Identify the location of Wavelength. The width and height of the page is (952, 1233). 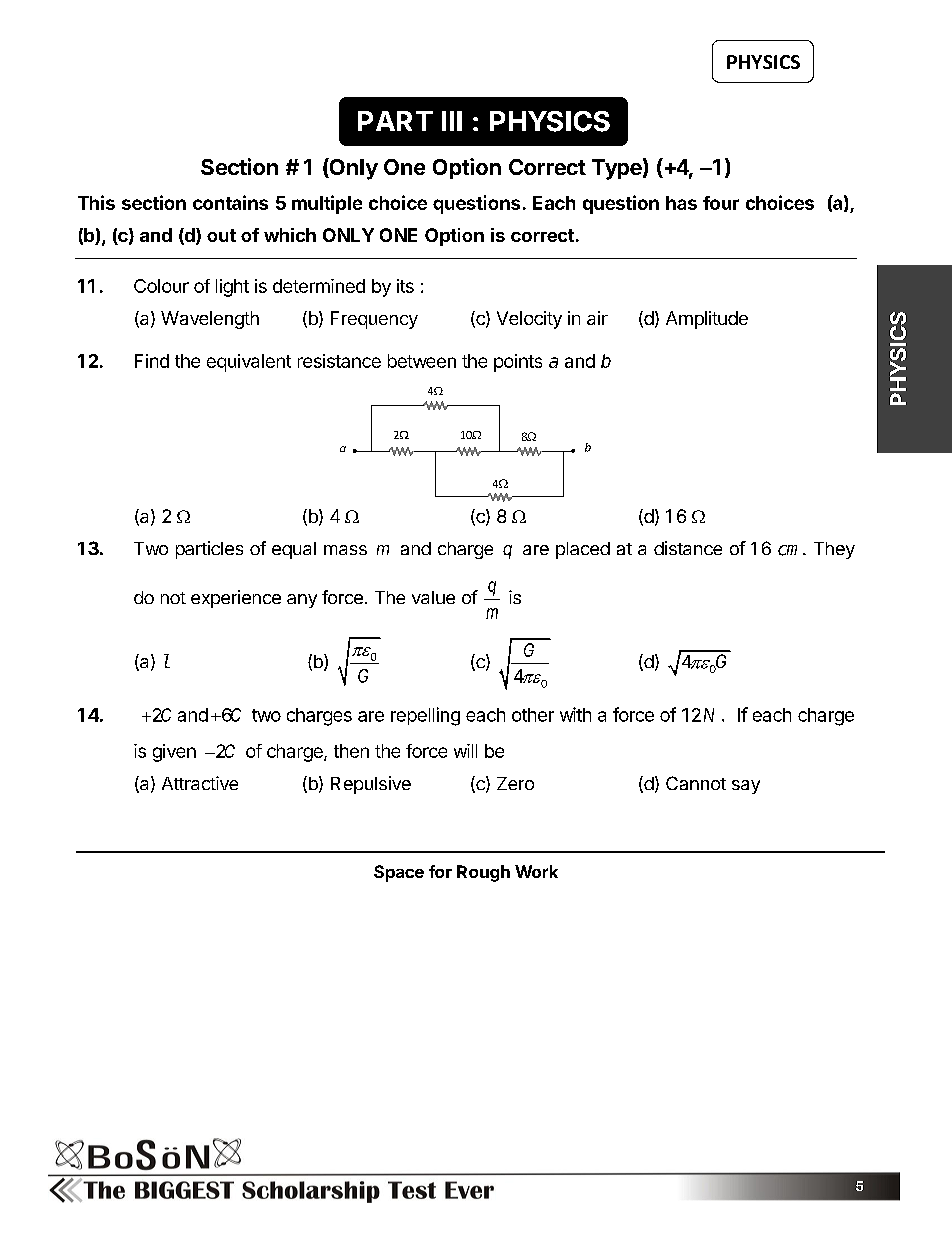
(210, 320).
